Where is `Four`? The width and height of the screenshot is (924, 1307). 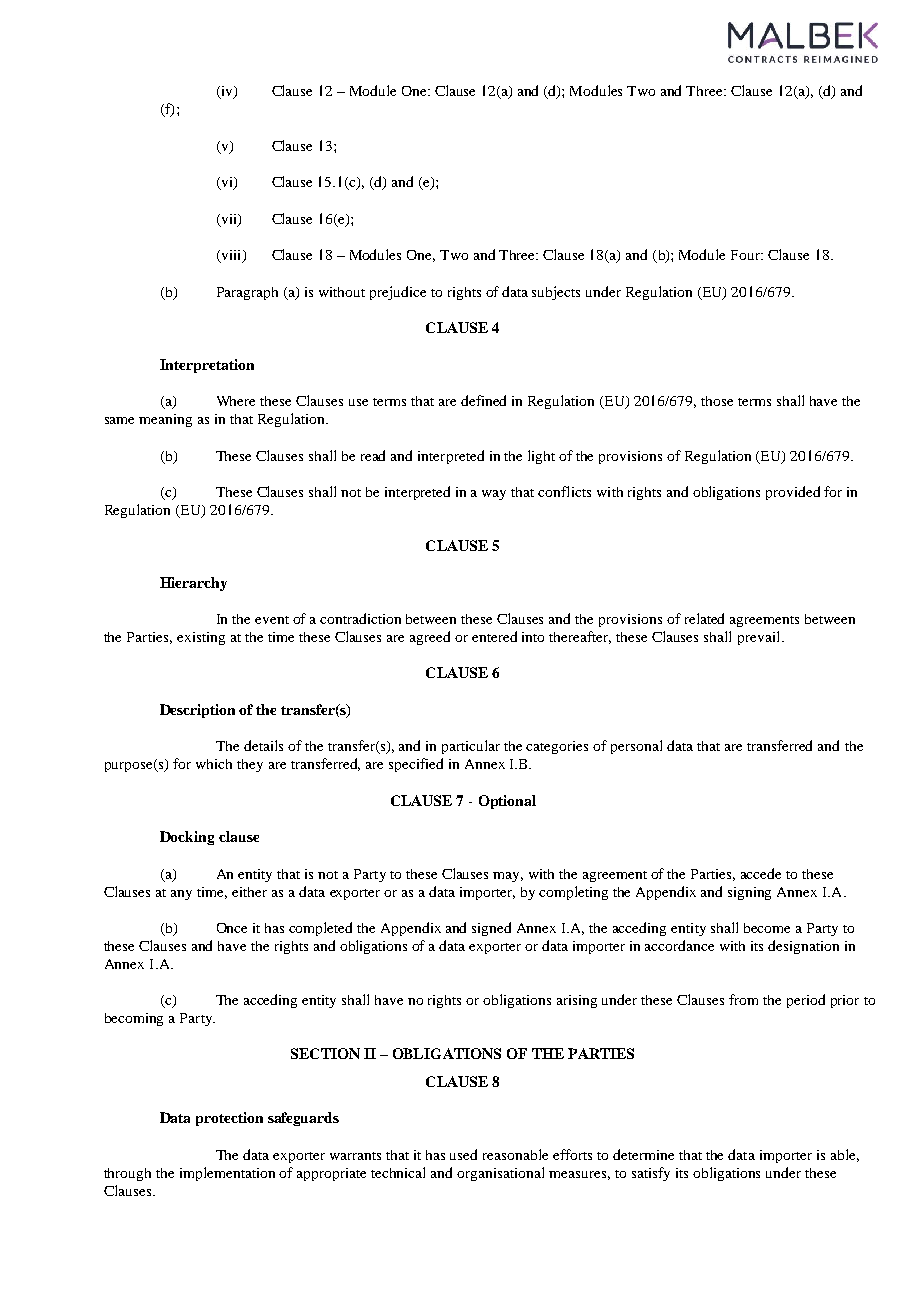 Four is located at coordinates (746, 255).
